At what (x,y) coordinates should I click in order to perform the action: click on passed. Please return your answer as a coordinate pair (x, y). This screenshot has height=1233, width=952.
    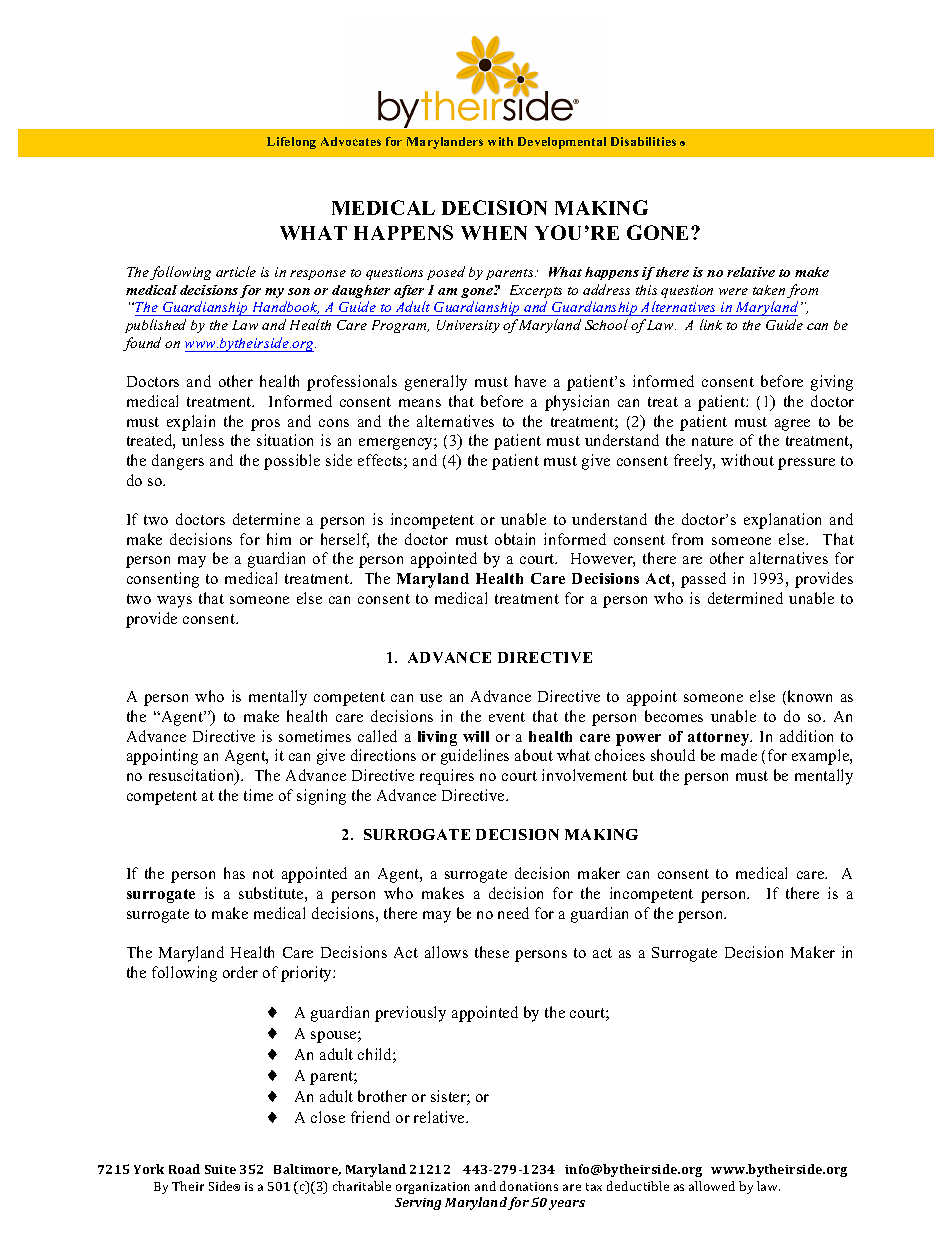
    Looking at the image, I should click on (703, 580).
